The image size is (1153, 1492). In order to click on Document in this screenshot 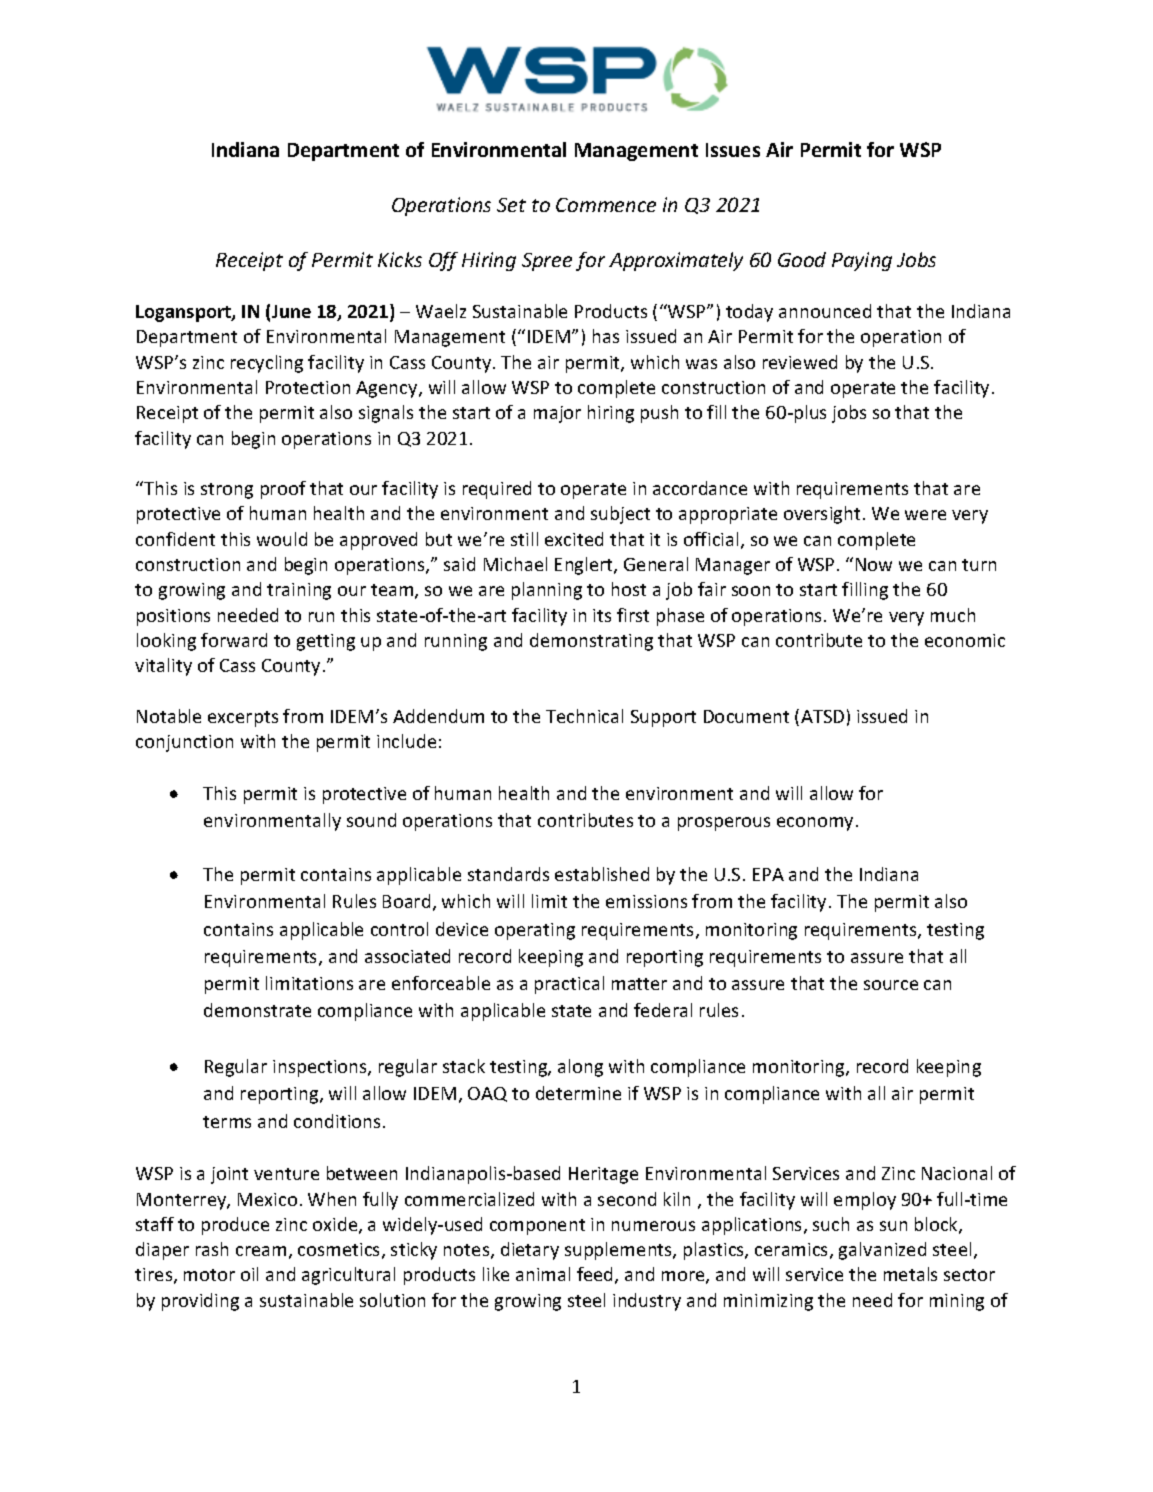, I will do `click(746, 716)`.
